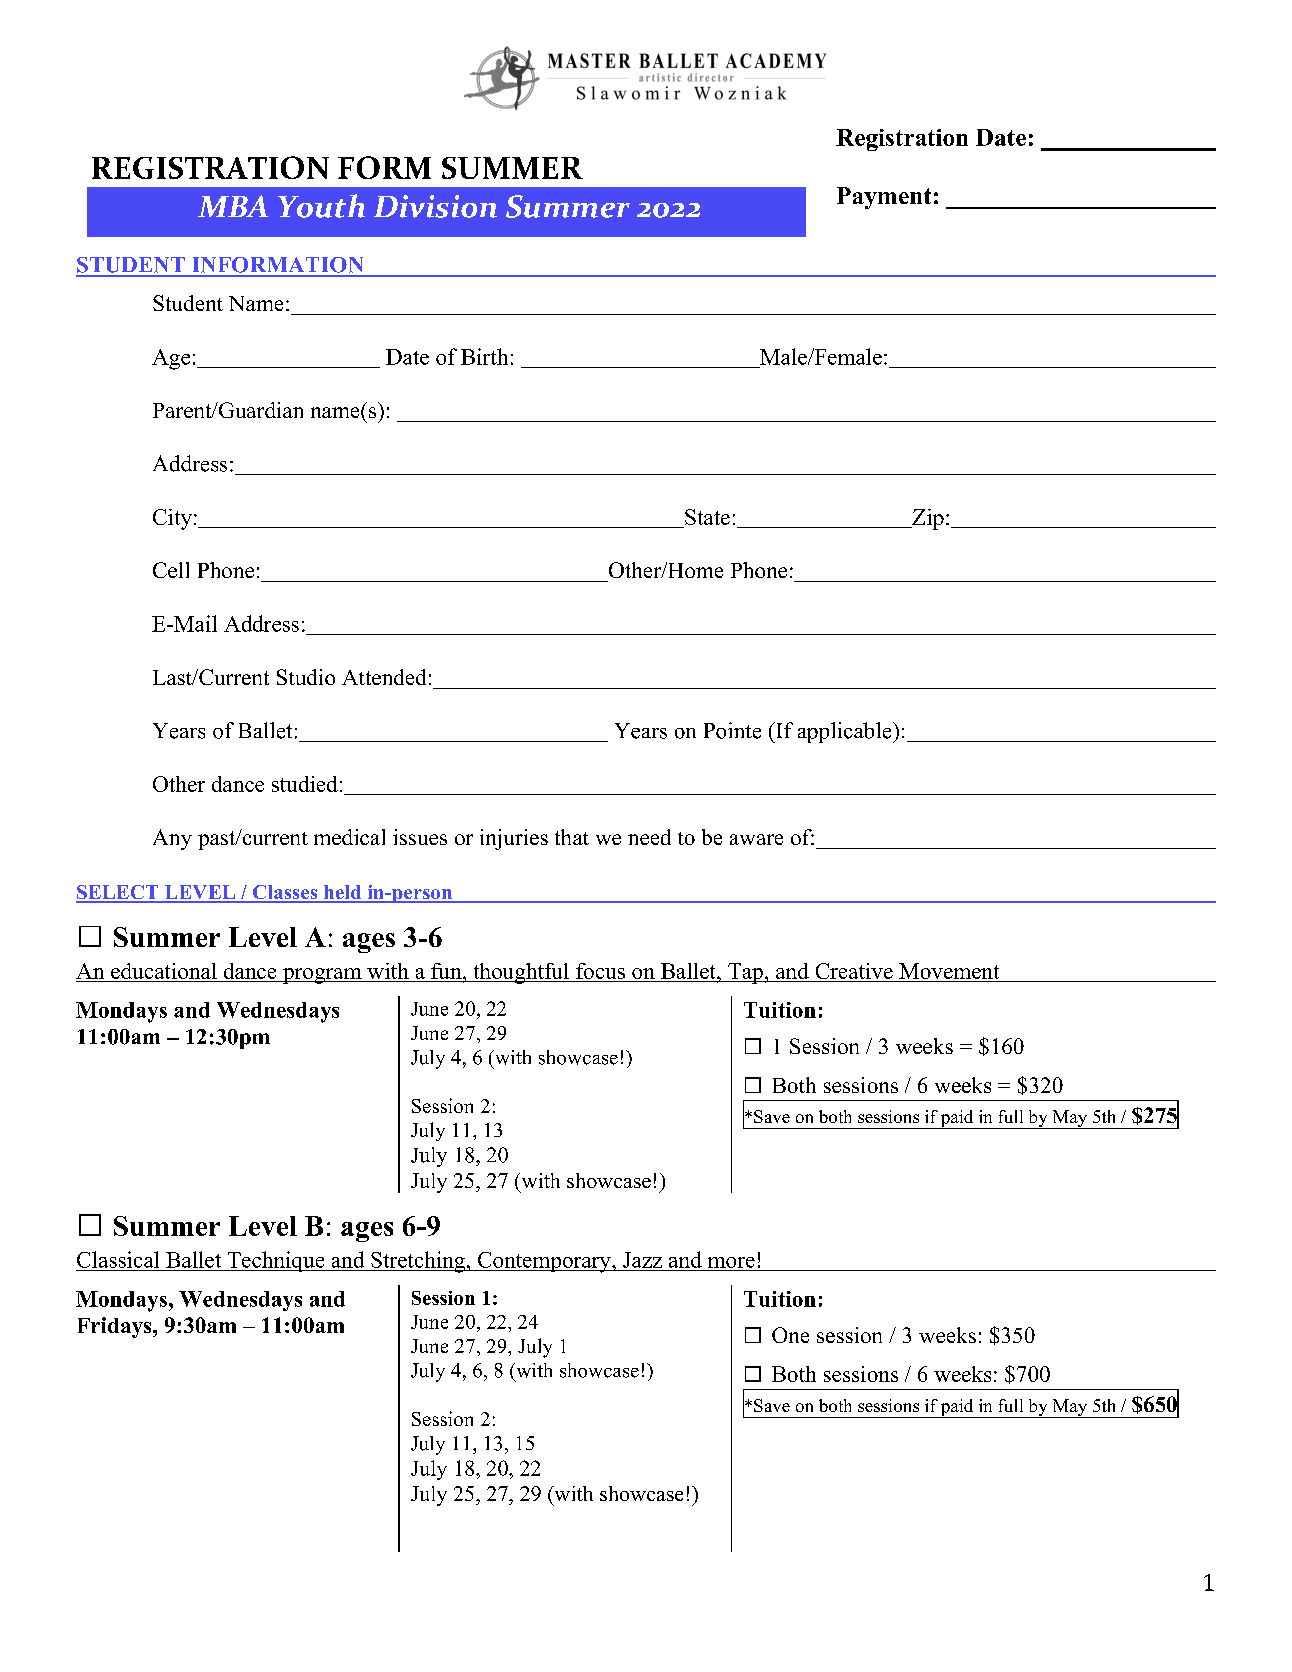 The height and width of the image is (1672, 1292). Describe the element at coordinates (731, 1262) in the image. I see `more` at that location.
